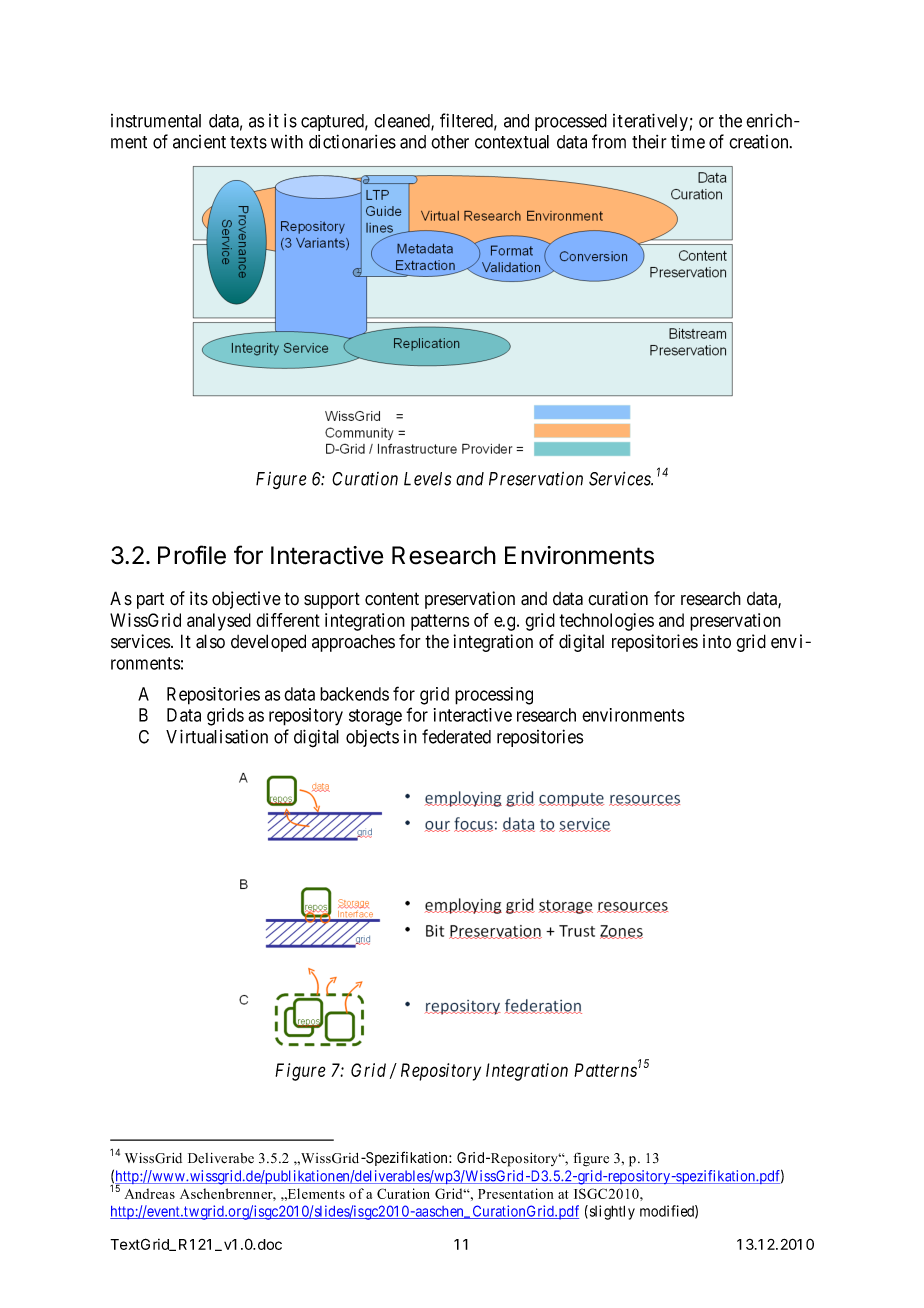  Describe the element at coordinates (606, 622) in the image. I see `technologies` at that location.
